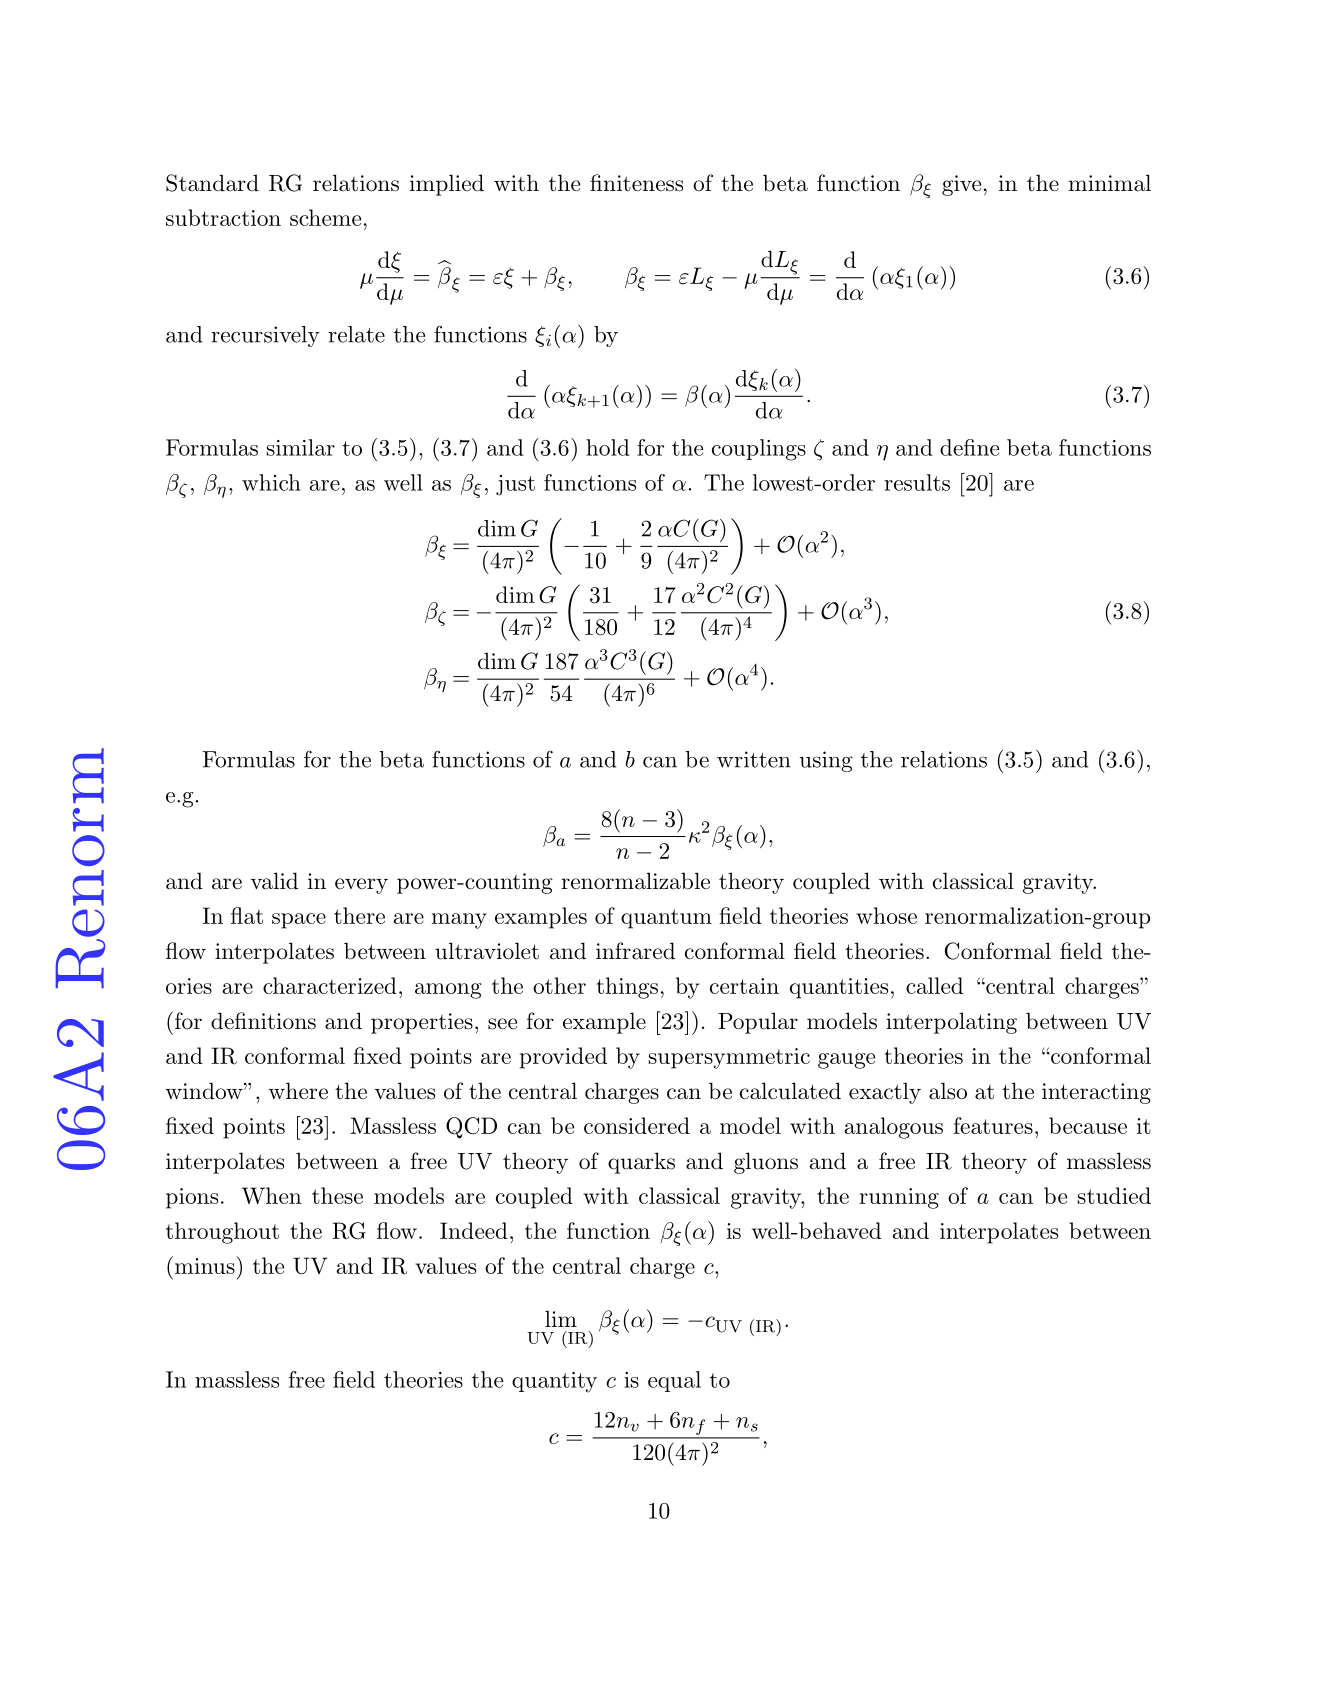 Image resolution: width=1317 pixels, height=1705 pixels. What do you see at coordinates (674, 1381) in the page?
I see `equal` at bounding box center [674, 1381].
